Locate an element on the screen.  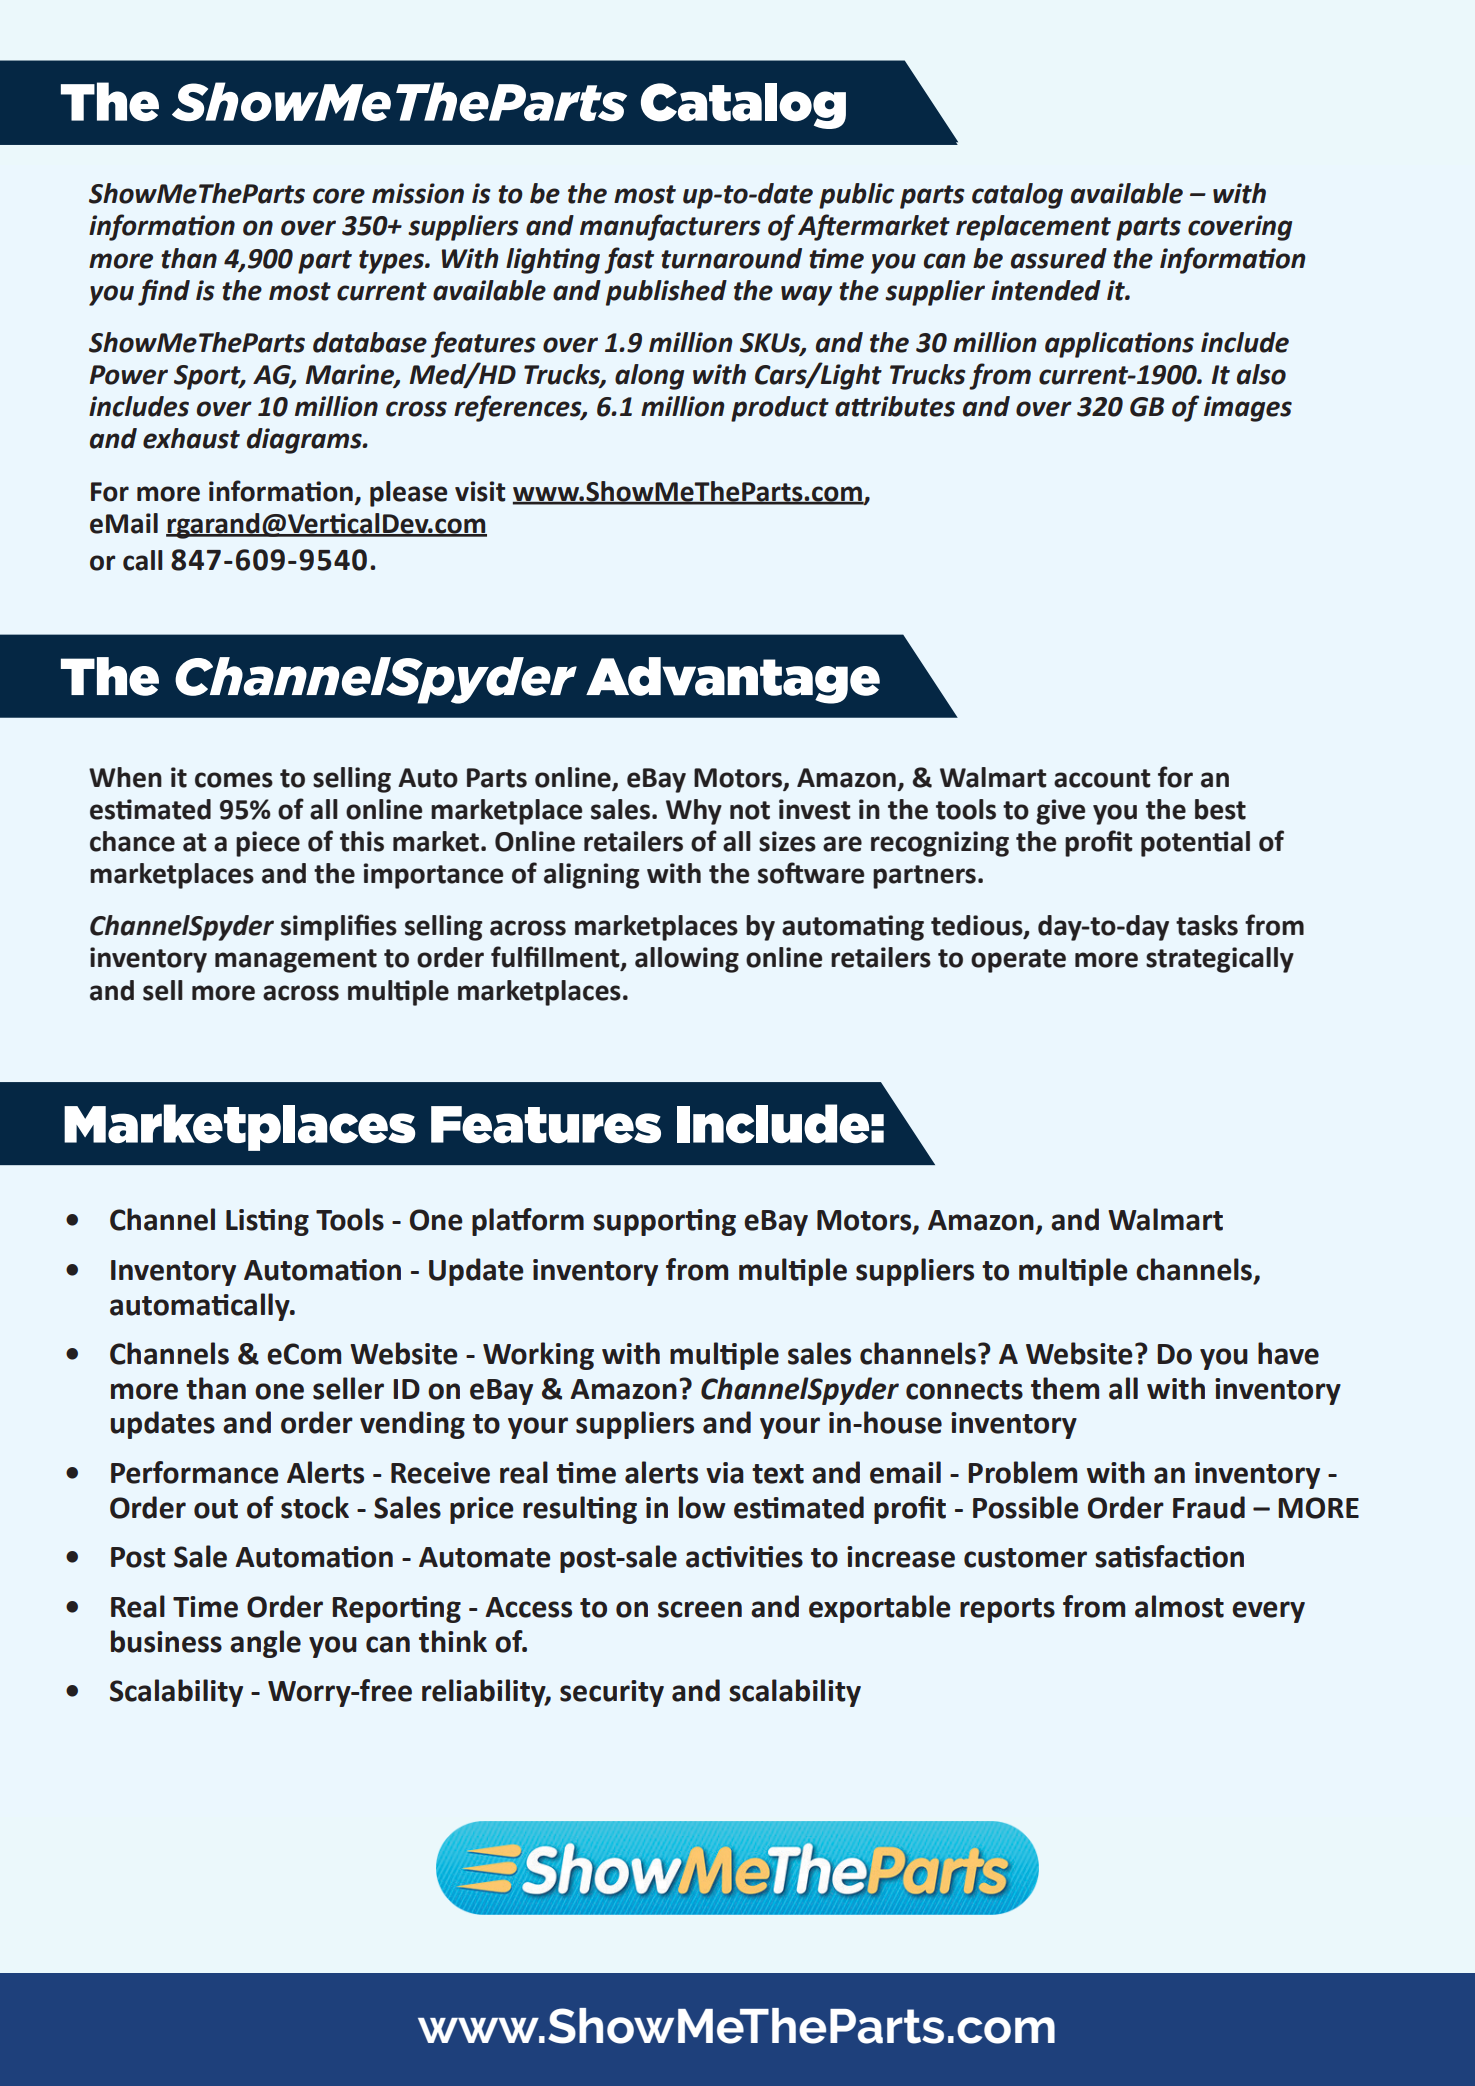
Why is located at coordinates (694, 812).
